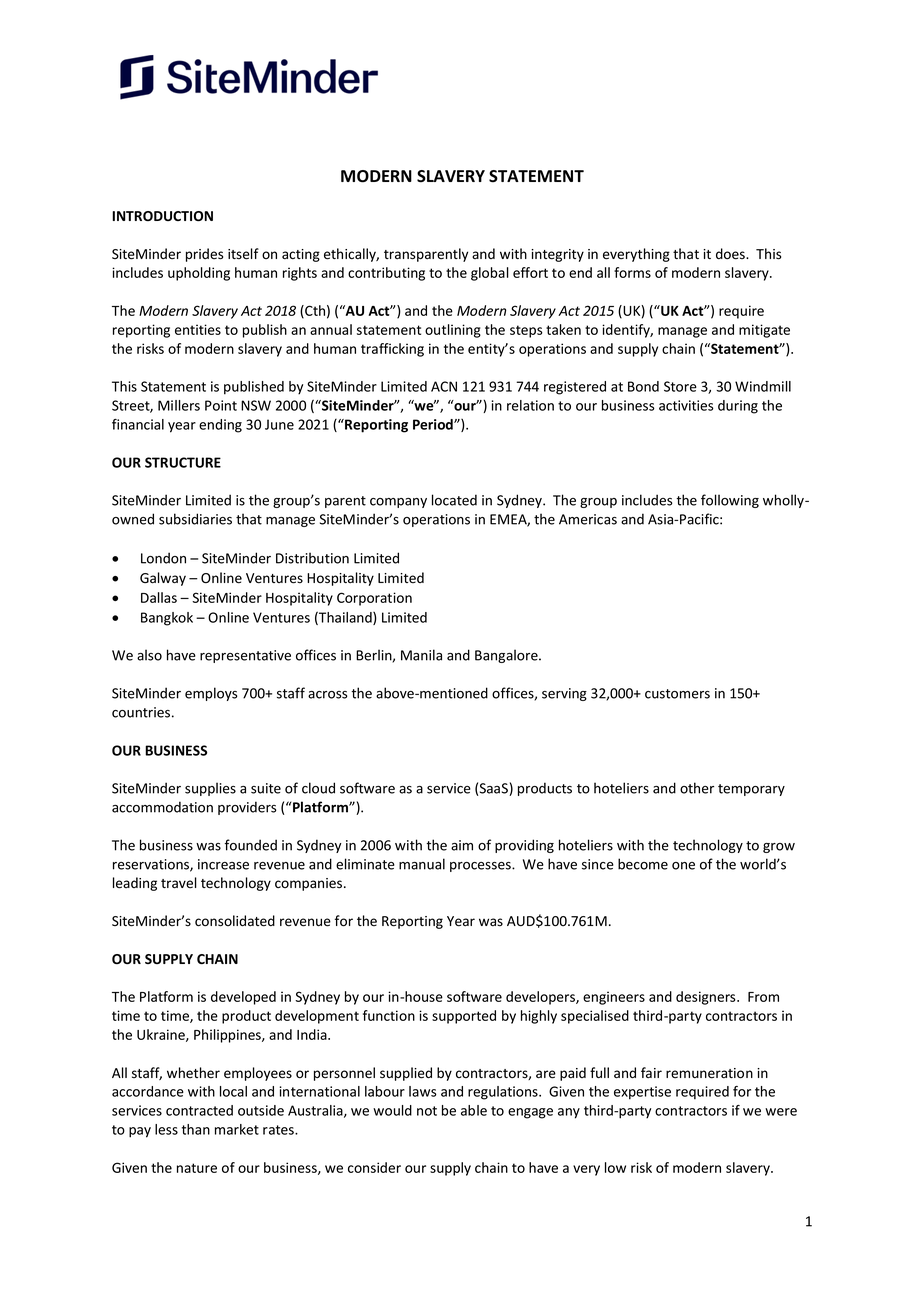 The image size is (924, 1308). What do you see at coordinates (781, 1112) in the screenshot?
I see `were` at bounding box center [781, 1112].
